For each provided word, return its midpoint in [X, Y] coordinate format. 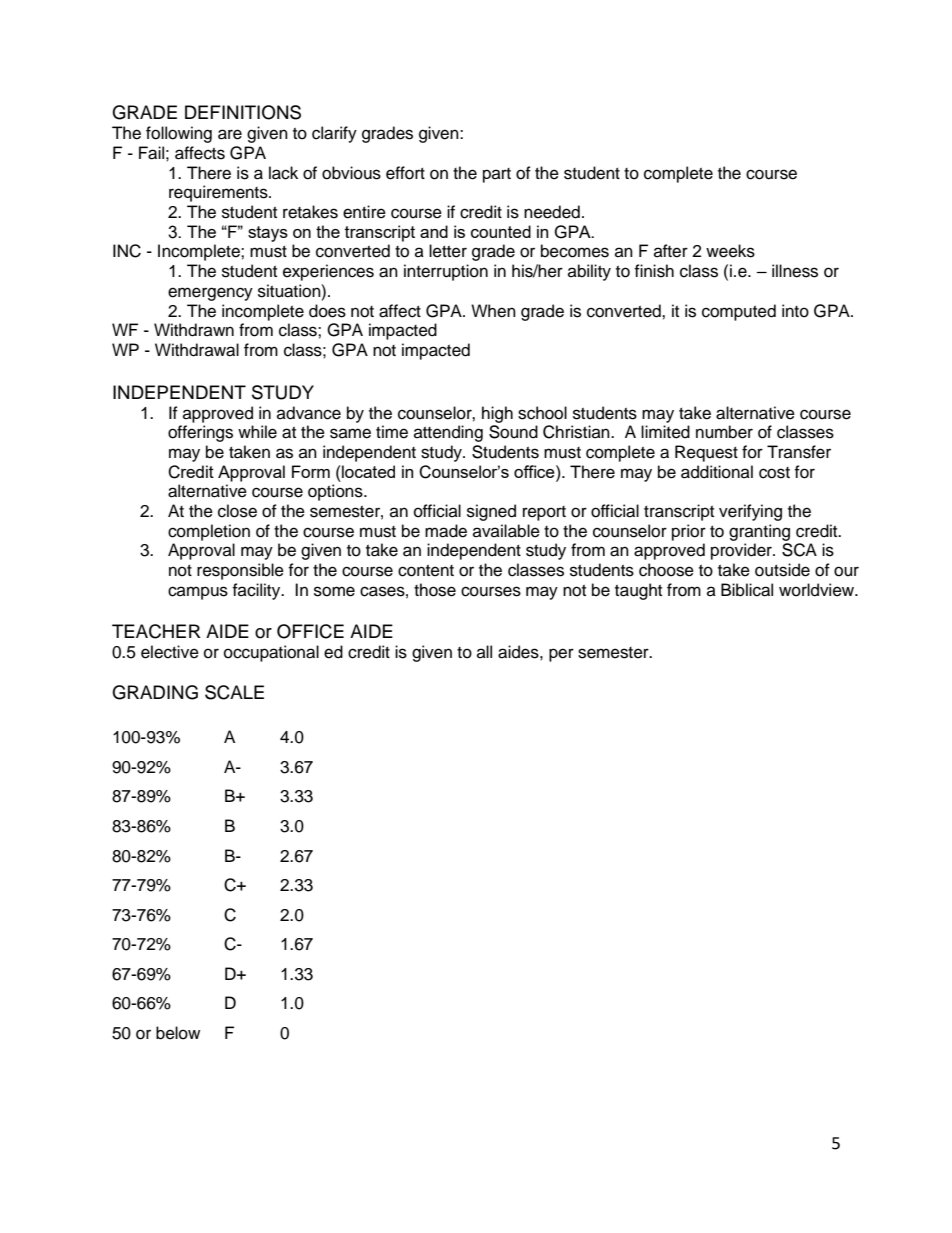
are [230, 134]
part [497, 175]
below [178, 1033]
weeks [730, 251]
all [484, 651]
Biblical [747, 590]
